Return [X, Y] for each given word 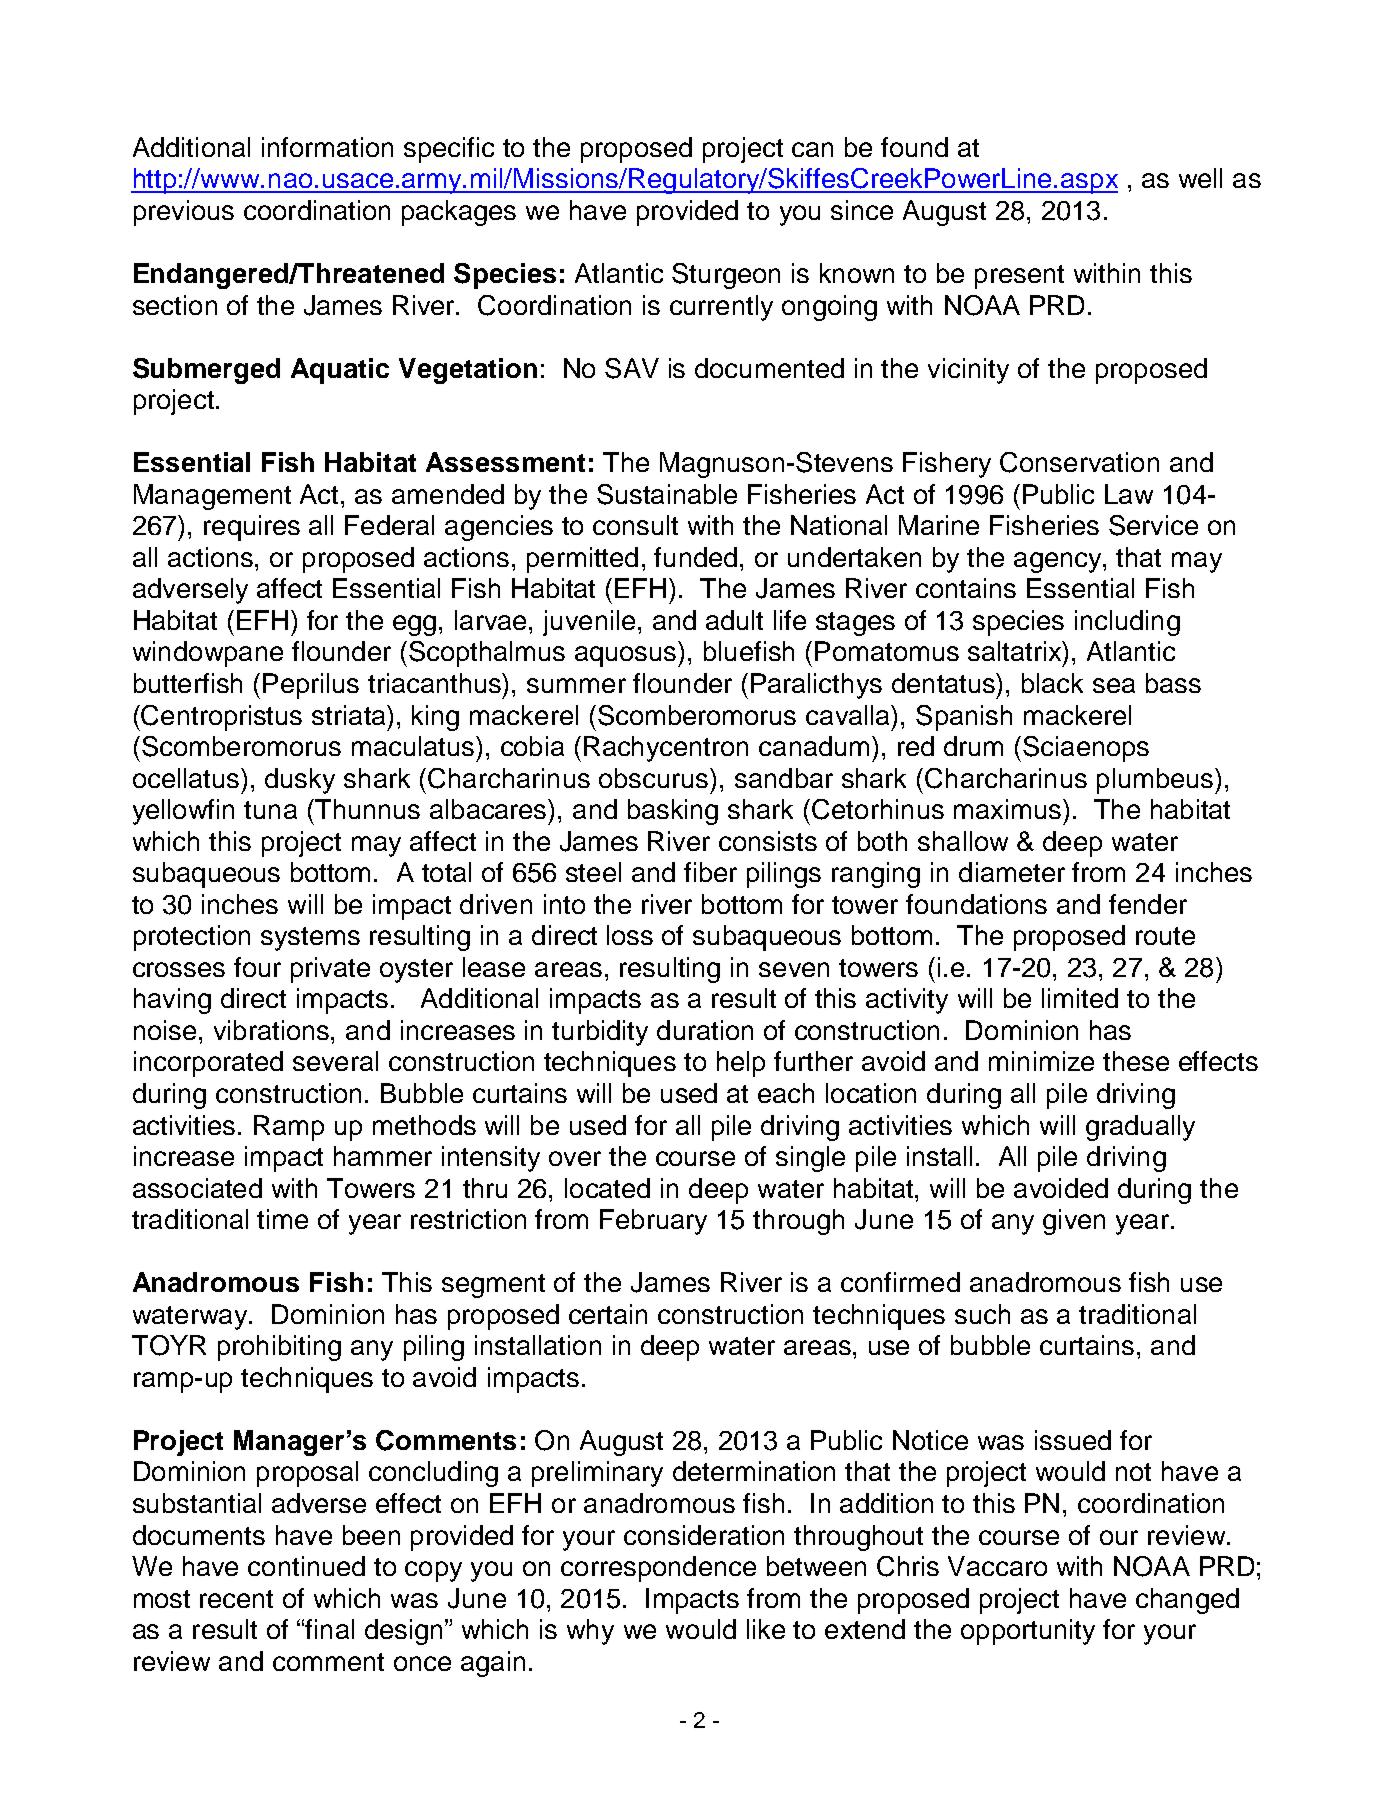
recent [236, 1599]
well [1200, 178]
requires [252, 528]
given [1074, 1222]
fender [1148, 904]
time [282, 1219]
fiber [710, 872]
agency [1059, 562]
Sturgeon [726, 276]
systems [310, 939]
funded [695, 557]
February [653, 1222]
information [327, 147]
